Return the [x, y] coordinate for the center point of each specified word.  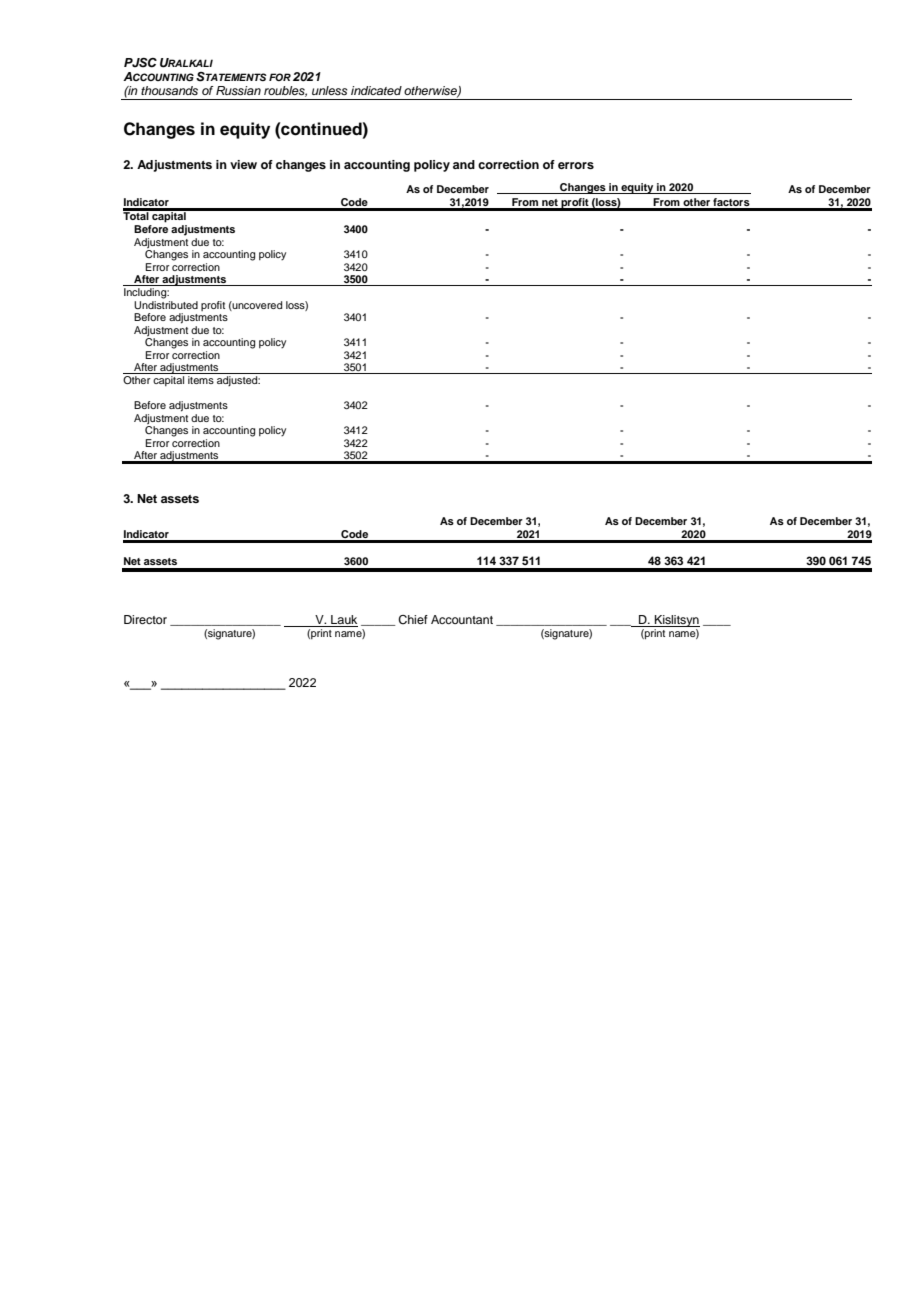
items [201, 380]
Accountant [462, 619]
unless [330, 90]
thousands [169, 90]
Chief [413, 620]
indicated [376, 90]
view [243, 164]
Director [145, 619]
